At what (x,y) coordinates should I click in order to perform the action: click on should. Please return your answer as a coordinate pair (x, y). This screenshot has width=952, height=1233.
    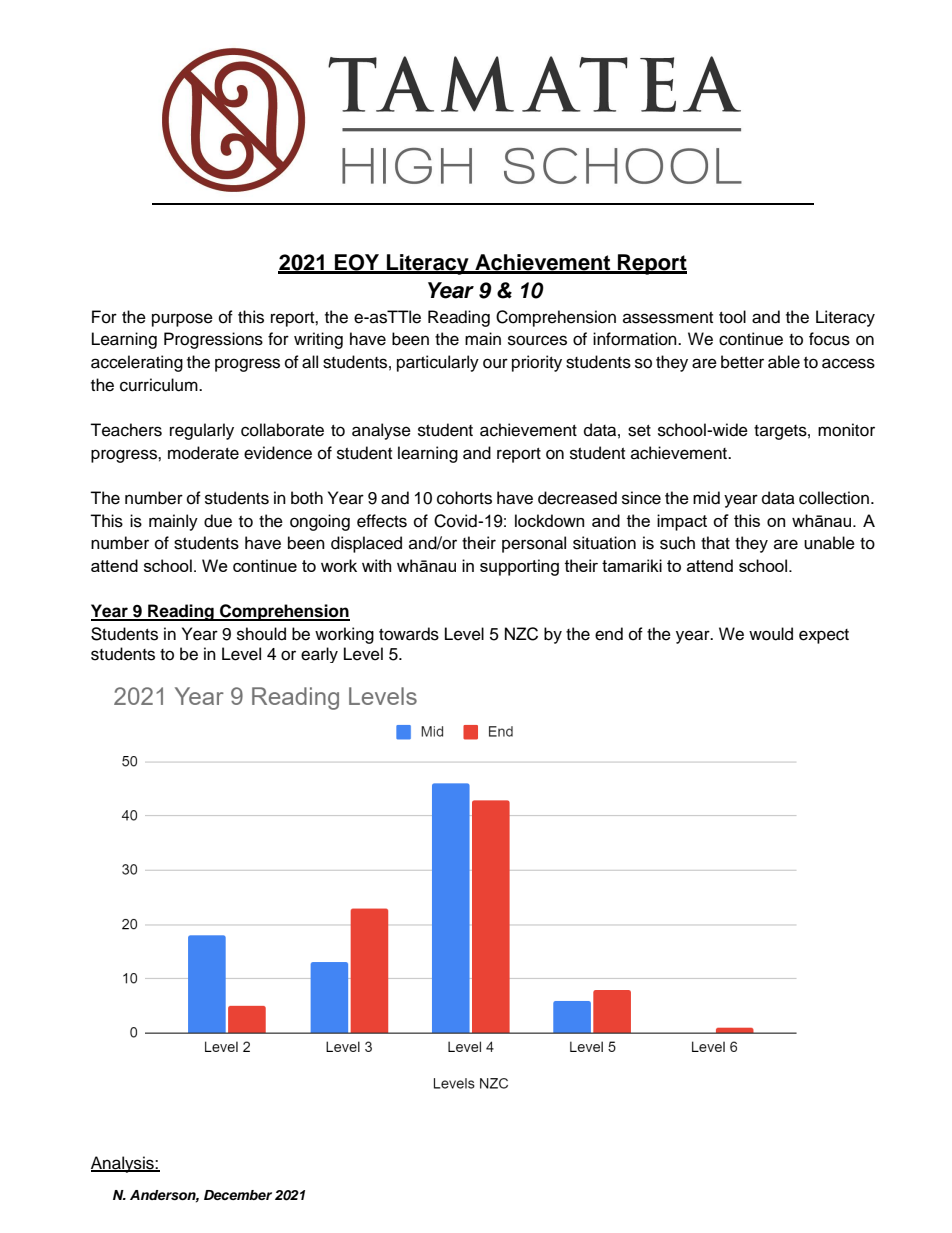
    Looking at the image, I should click on (261, 634).
